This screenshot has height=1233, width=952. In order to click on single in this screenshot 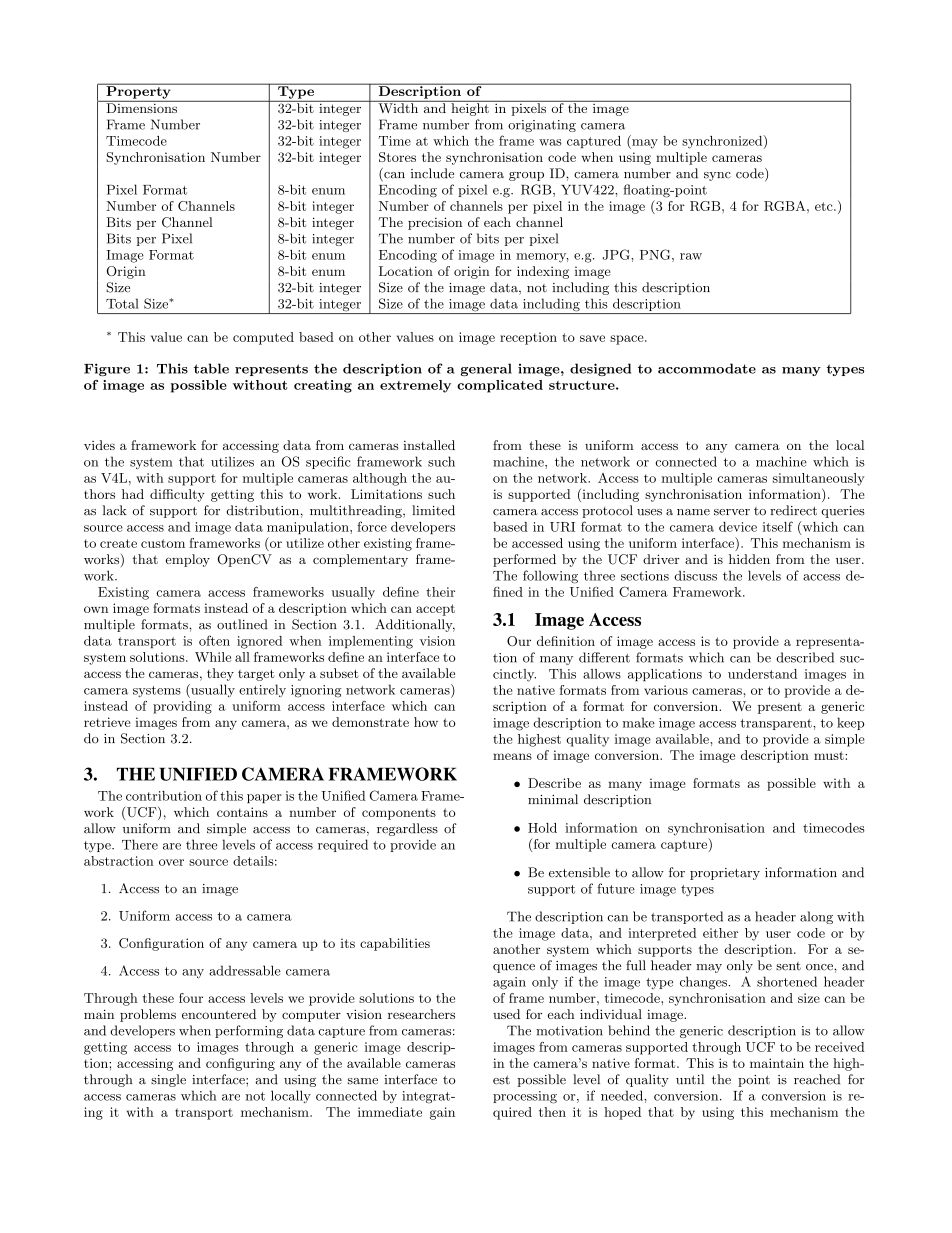, I will do `click(168, 1080)`.
